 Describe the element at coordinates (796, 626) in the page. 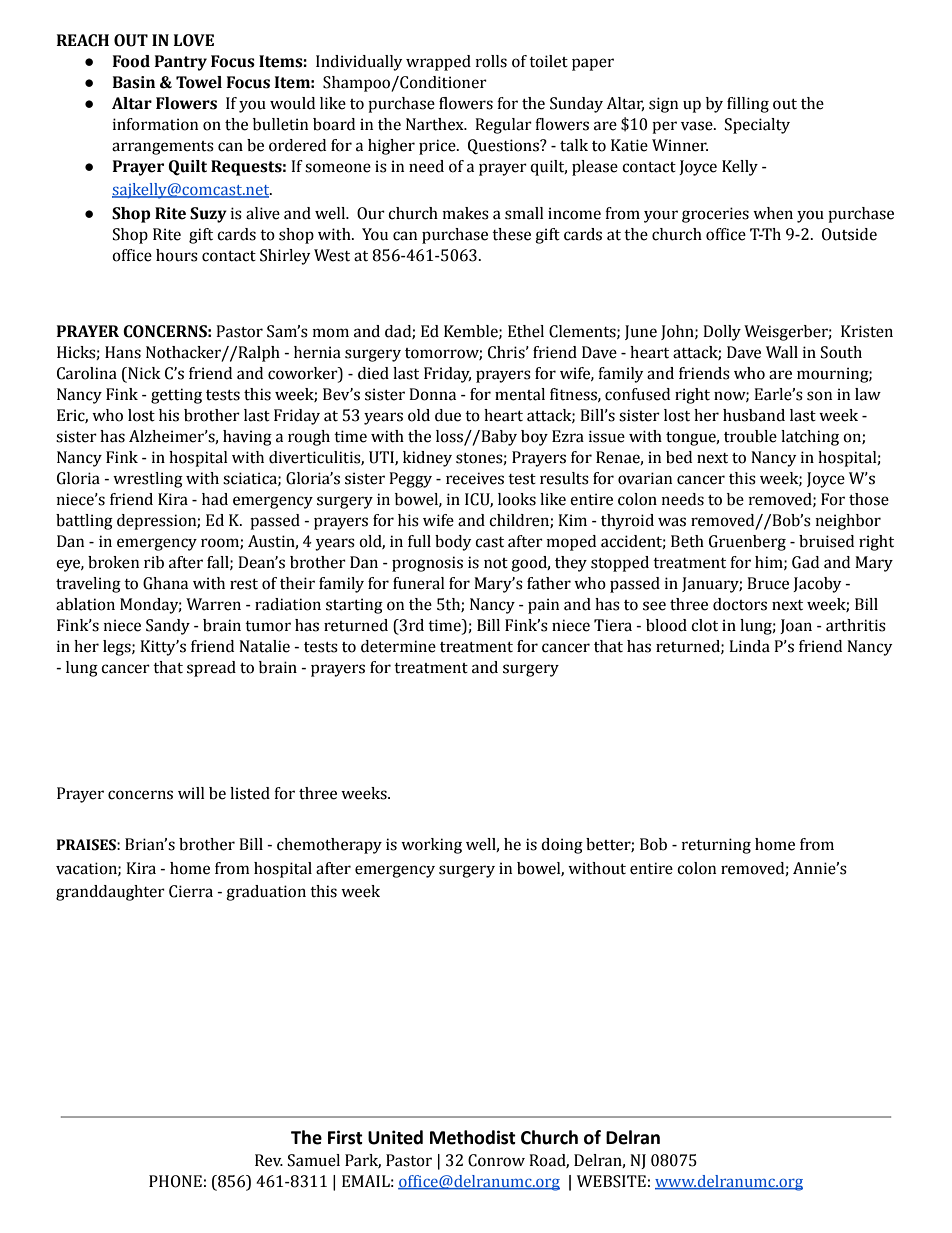

I see `Joan` at that location.
